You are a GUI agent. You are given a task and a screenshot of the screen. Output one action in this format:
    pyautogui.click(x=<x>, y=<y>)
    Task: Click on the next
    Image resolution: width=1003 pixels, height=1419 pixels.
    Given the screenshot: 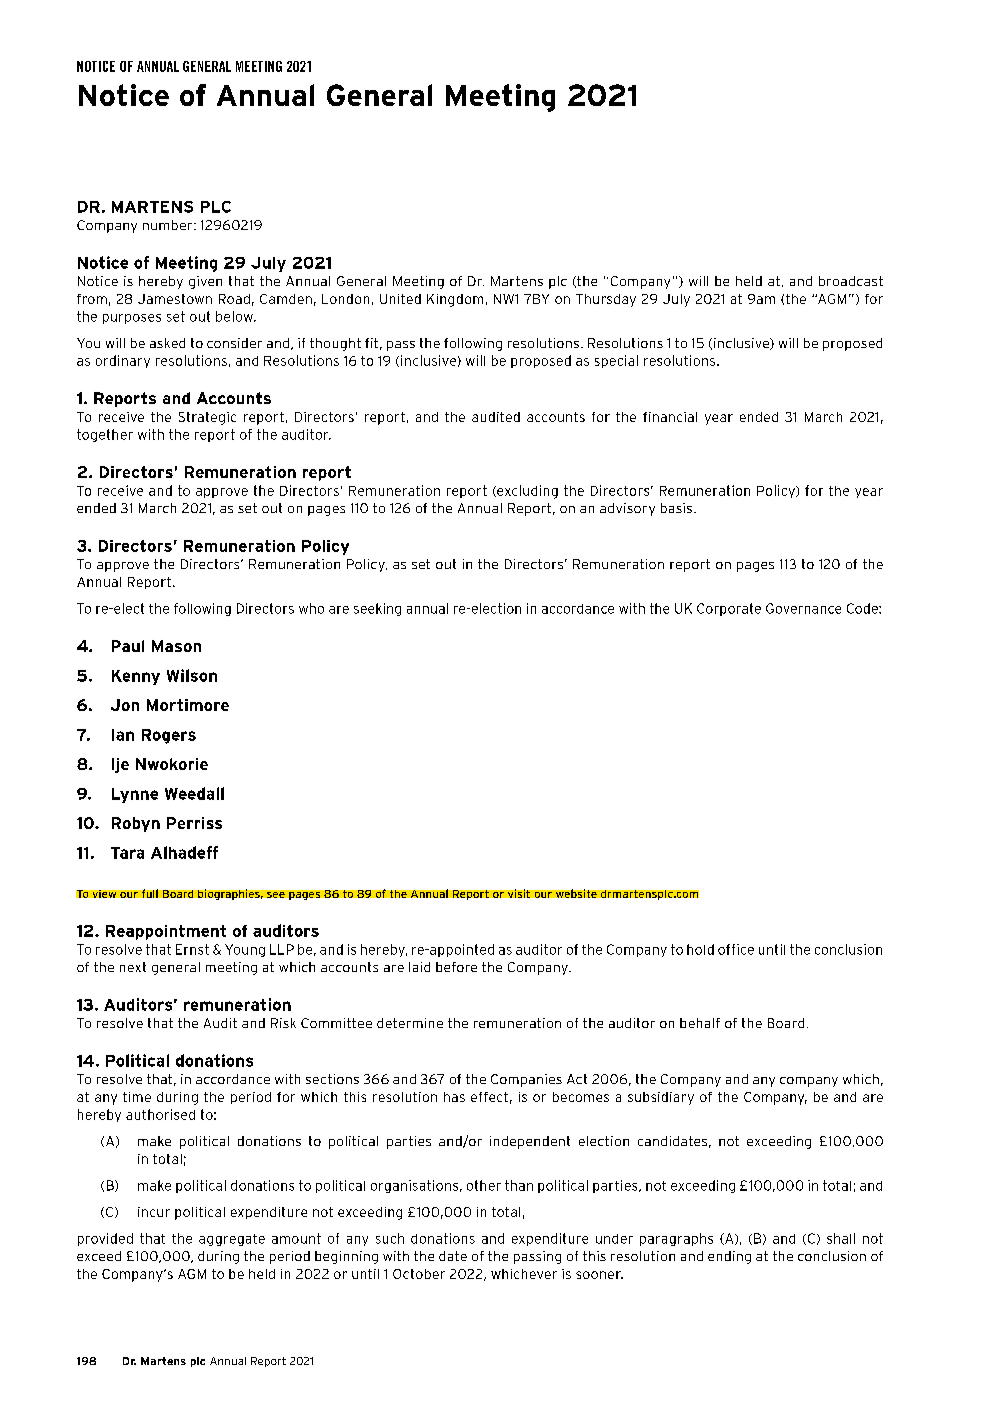 What is the action you would take?
    pyautogui.click(x=133, y=967)
